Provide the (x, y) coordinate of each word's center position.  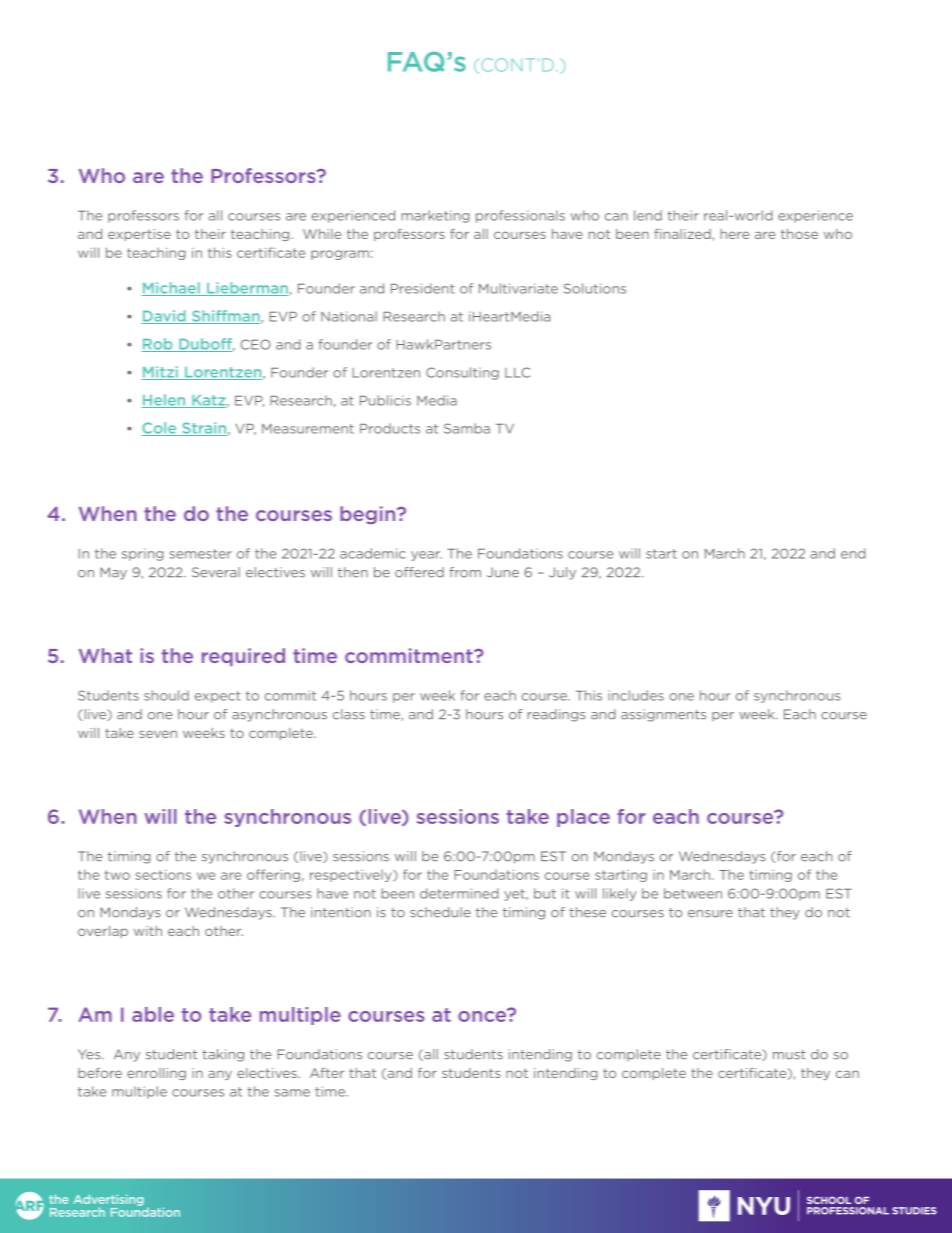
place (583, 818)
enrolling (156, 1074)
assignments (663, 715)
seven (158, 734)
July (562, 573)
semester (200, 554)
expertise (139, 235)
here (735, 234)
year (426, 556)
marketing (436, 216)
